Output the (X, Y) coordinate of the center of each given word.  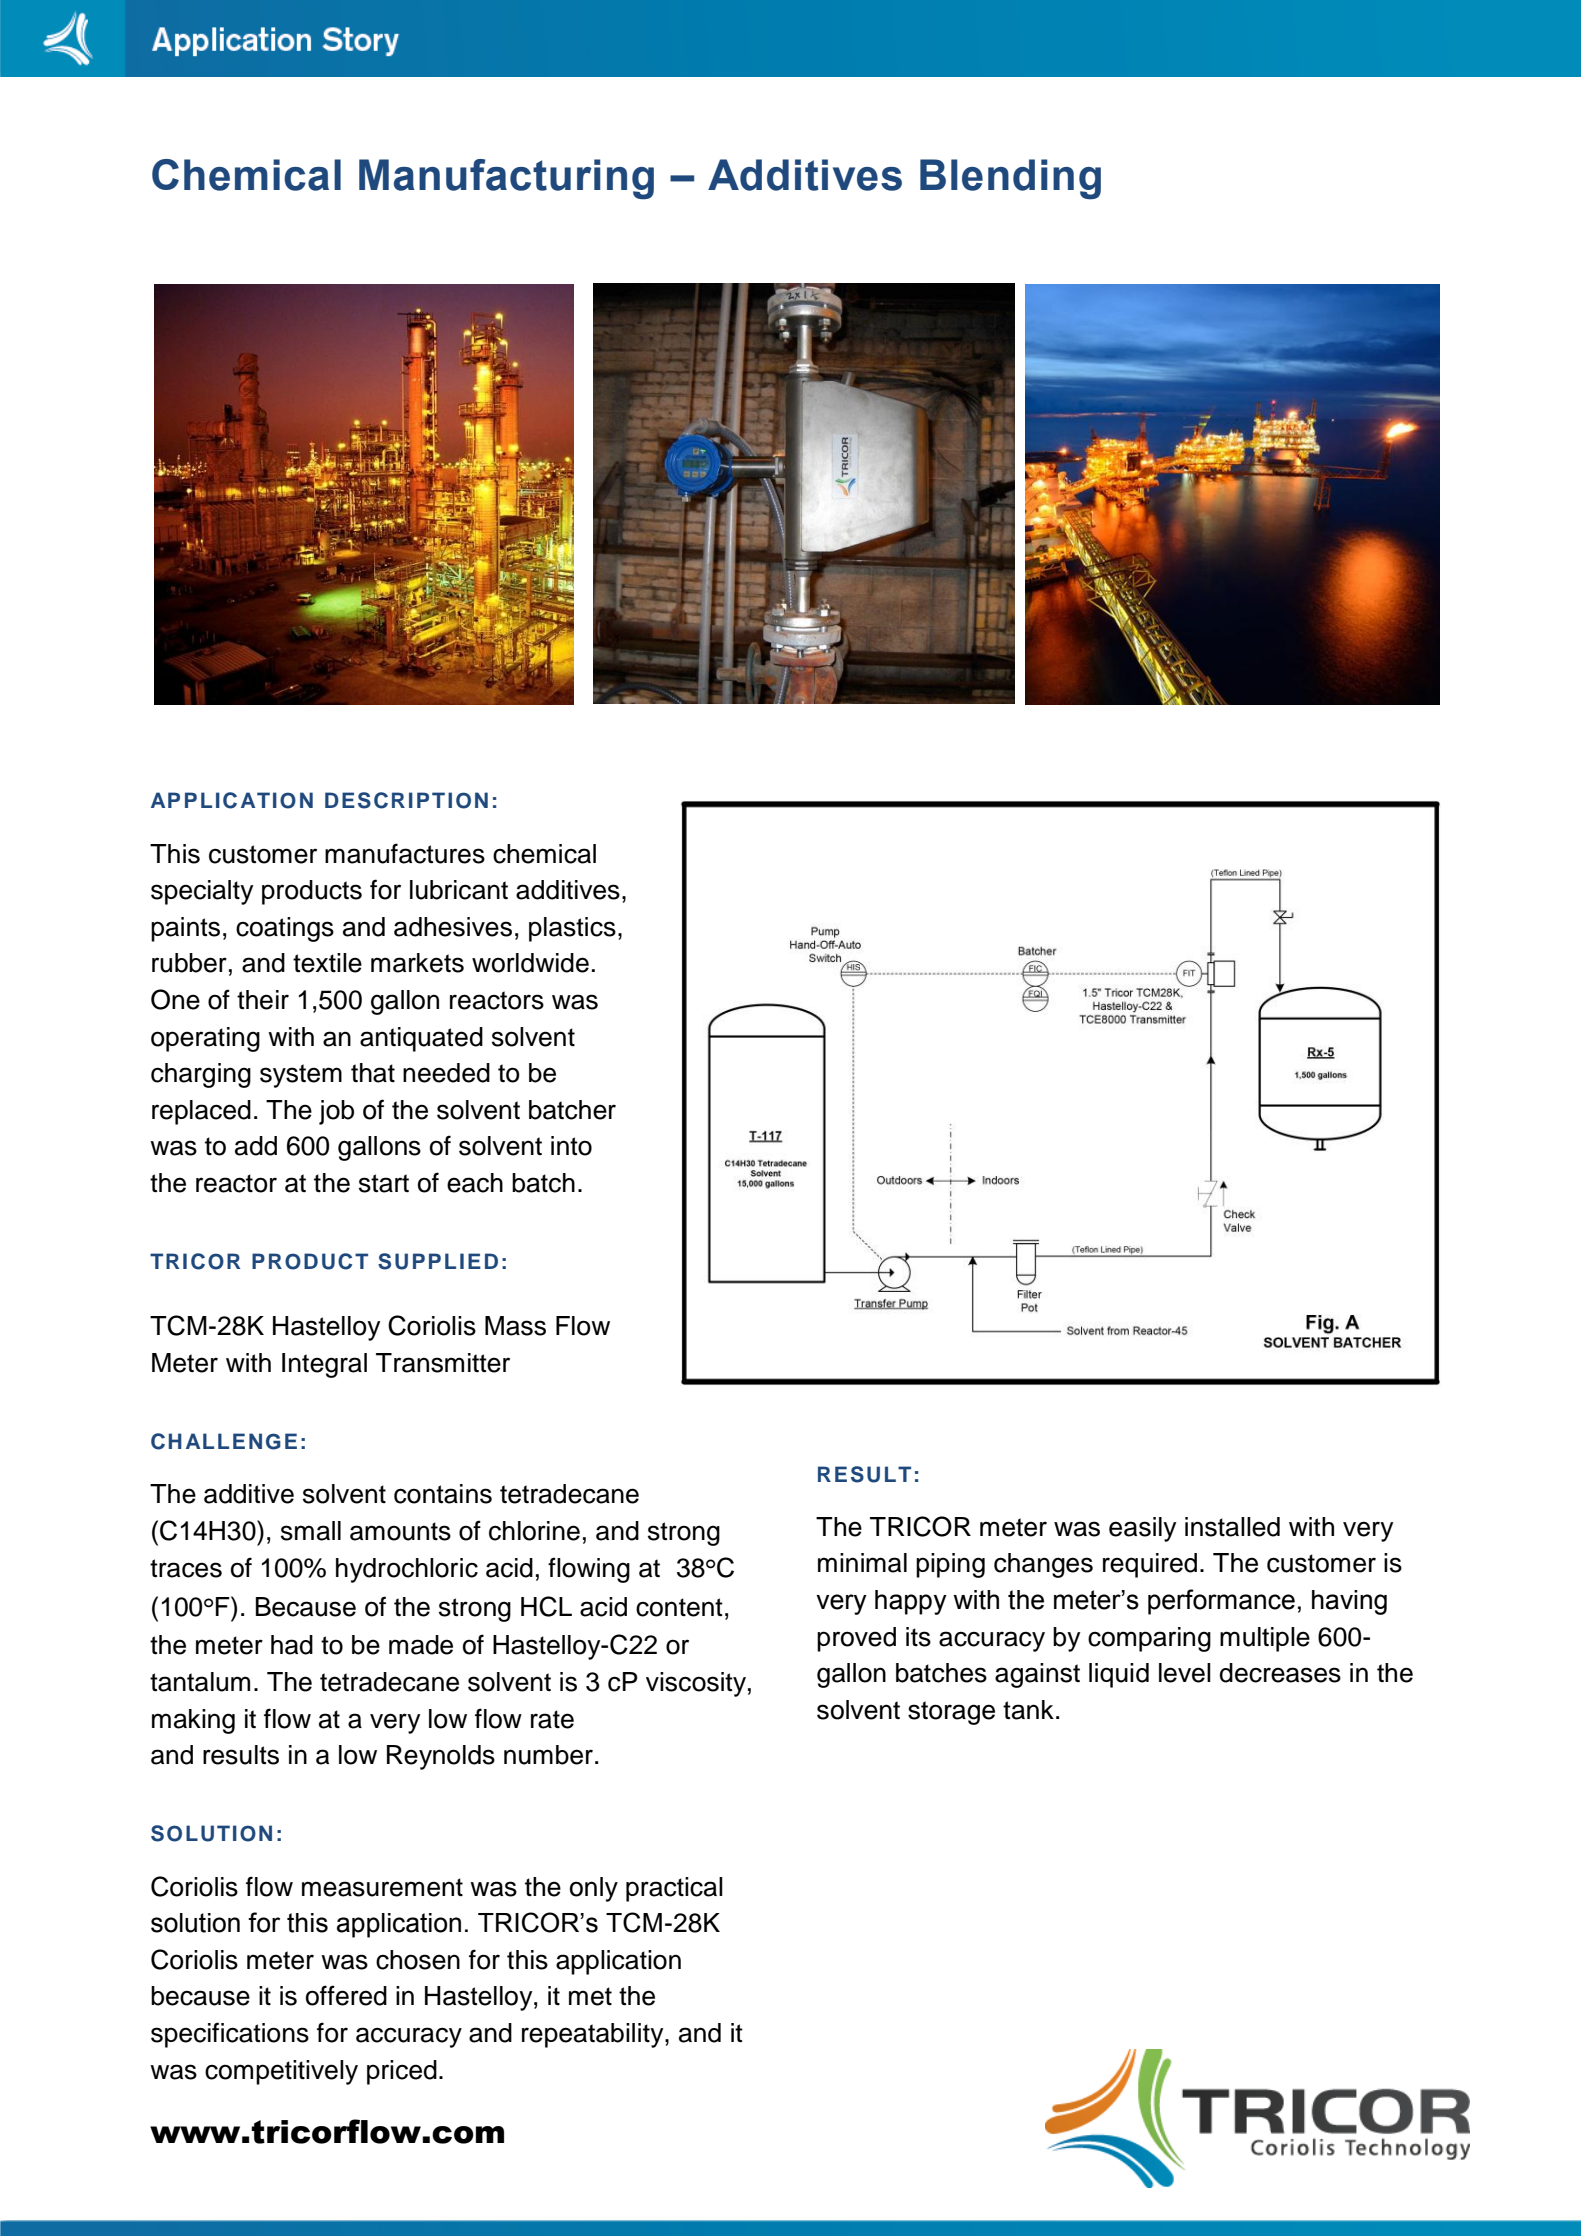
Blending (1010, 179)
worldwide (530, 963)
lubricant (459, 890)
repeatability (594, 2035)
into (571, 1146)
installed (1232, 1527)
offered (346, 1995)
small (311, 1531)
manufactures (405, 853)
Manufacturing (506, 179)
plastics (572, 929)
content (679, 1607)
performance (1221, 1602)
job (336, 1112)
